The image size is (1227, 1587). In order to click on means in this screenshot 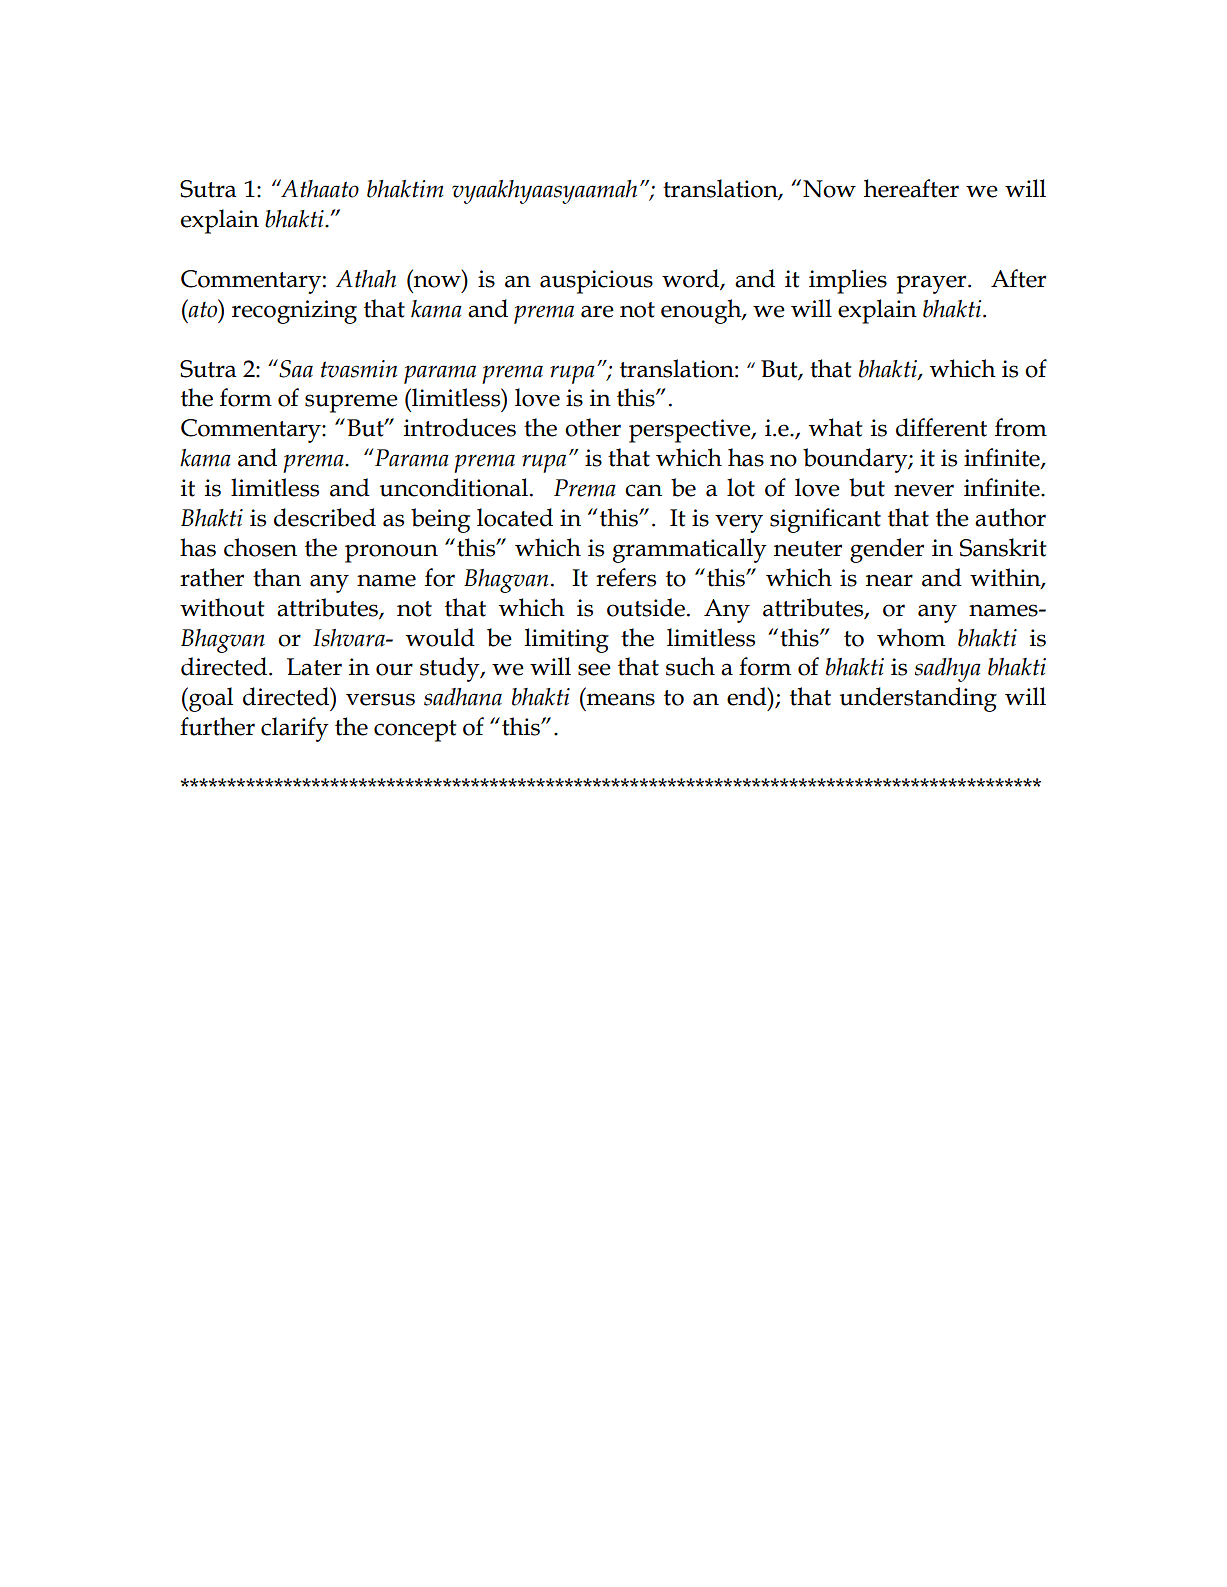, I will do `click(621, 699)`.
